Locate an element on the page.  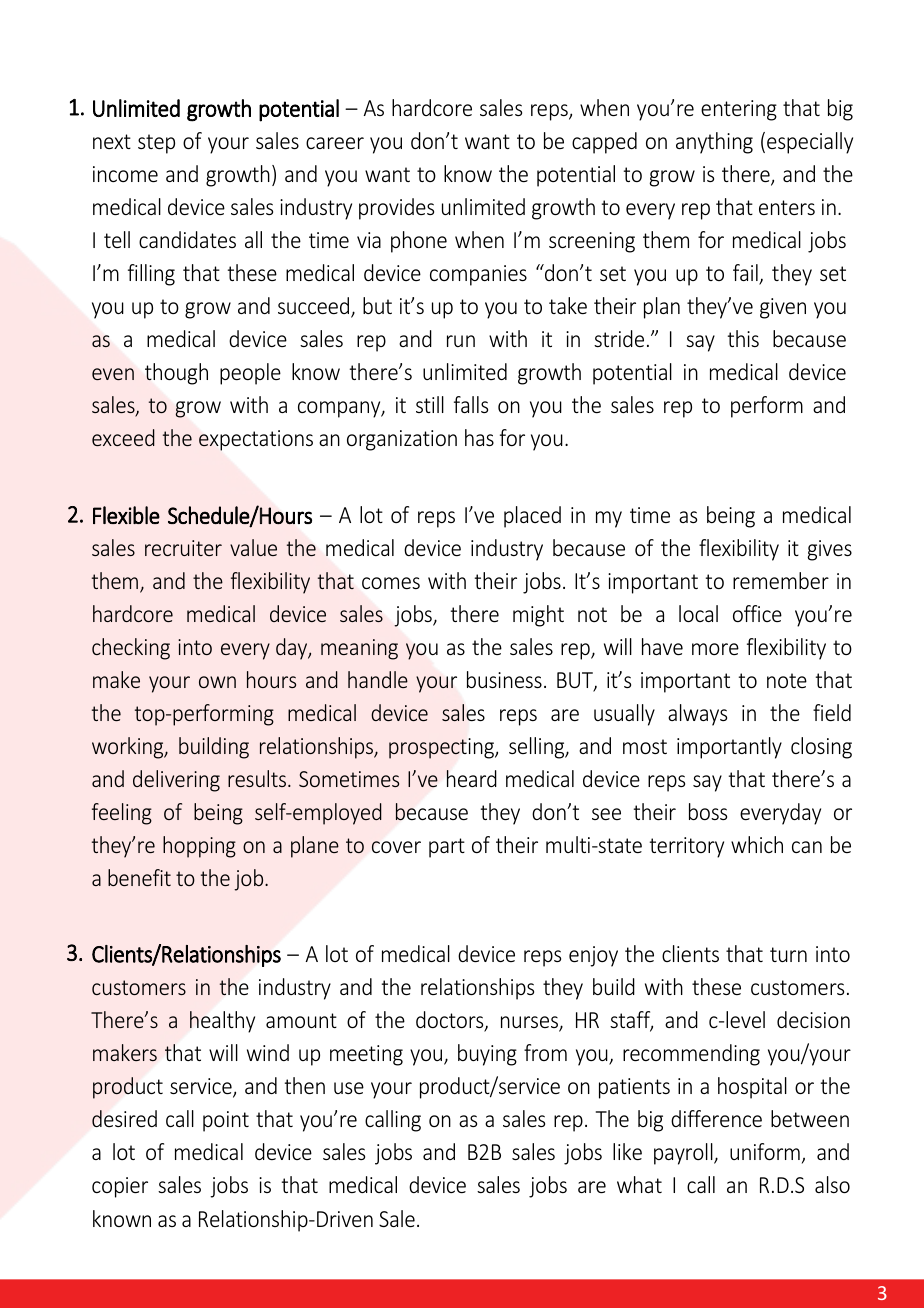
step is located at coordinates (156, 144).
